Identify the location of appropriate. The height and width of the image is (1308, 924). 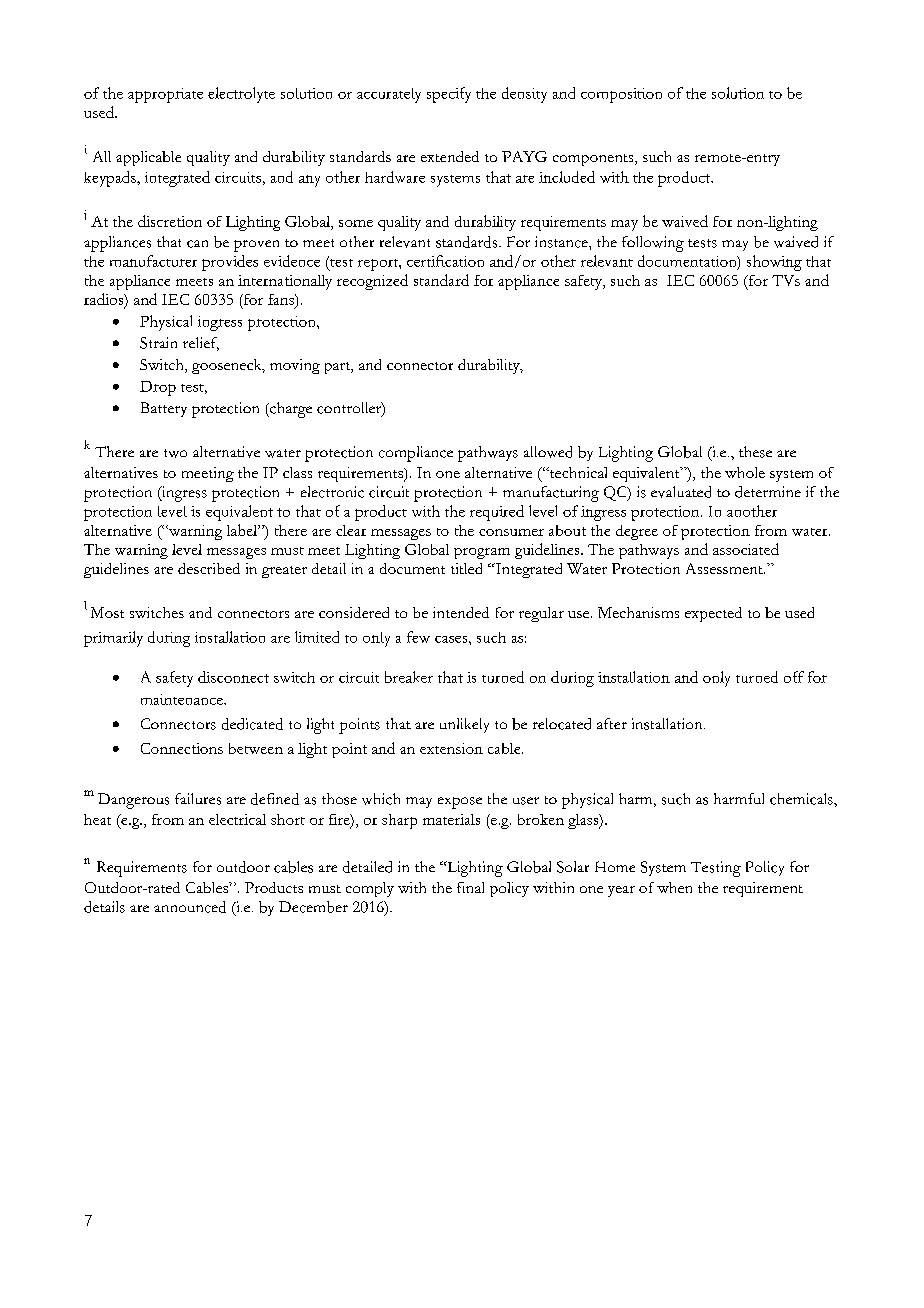
(165, 95).
